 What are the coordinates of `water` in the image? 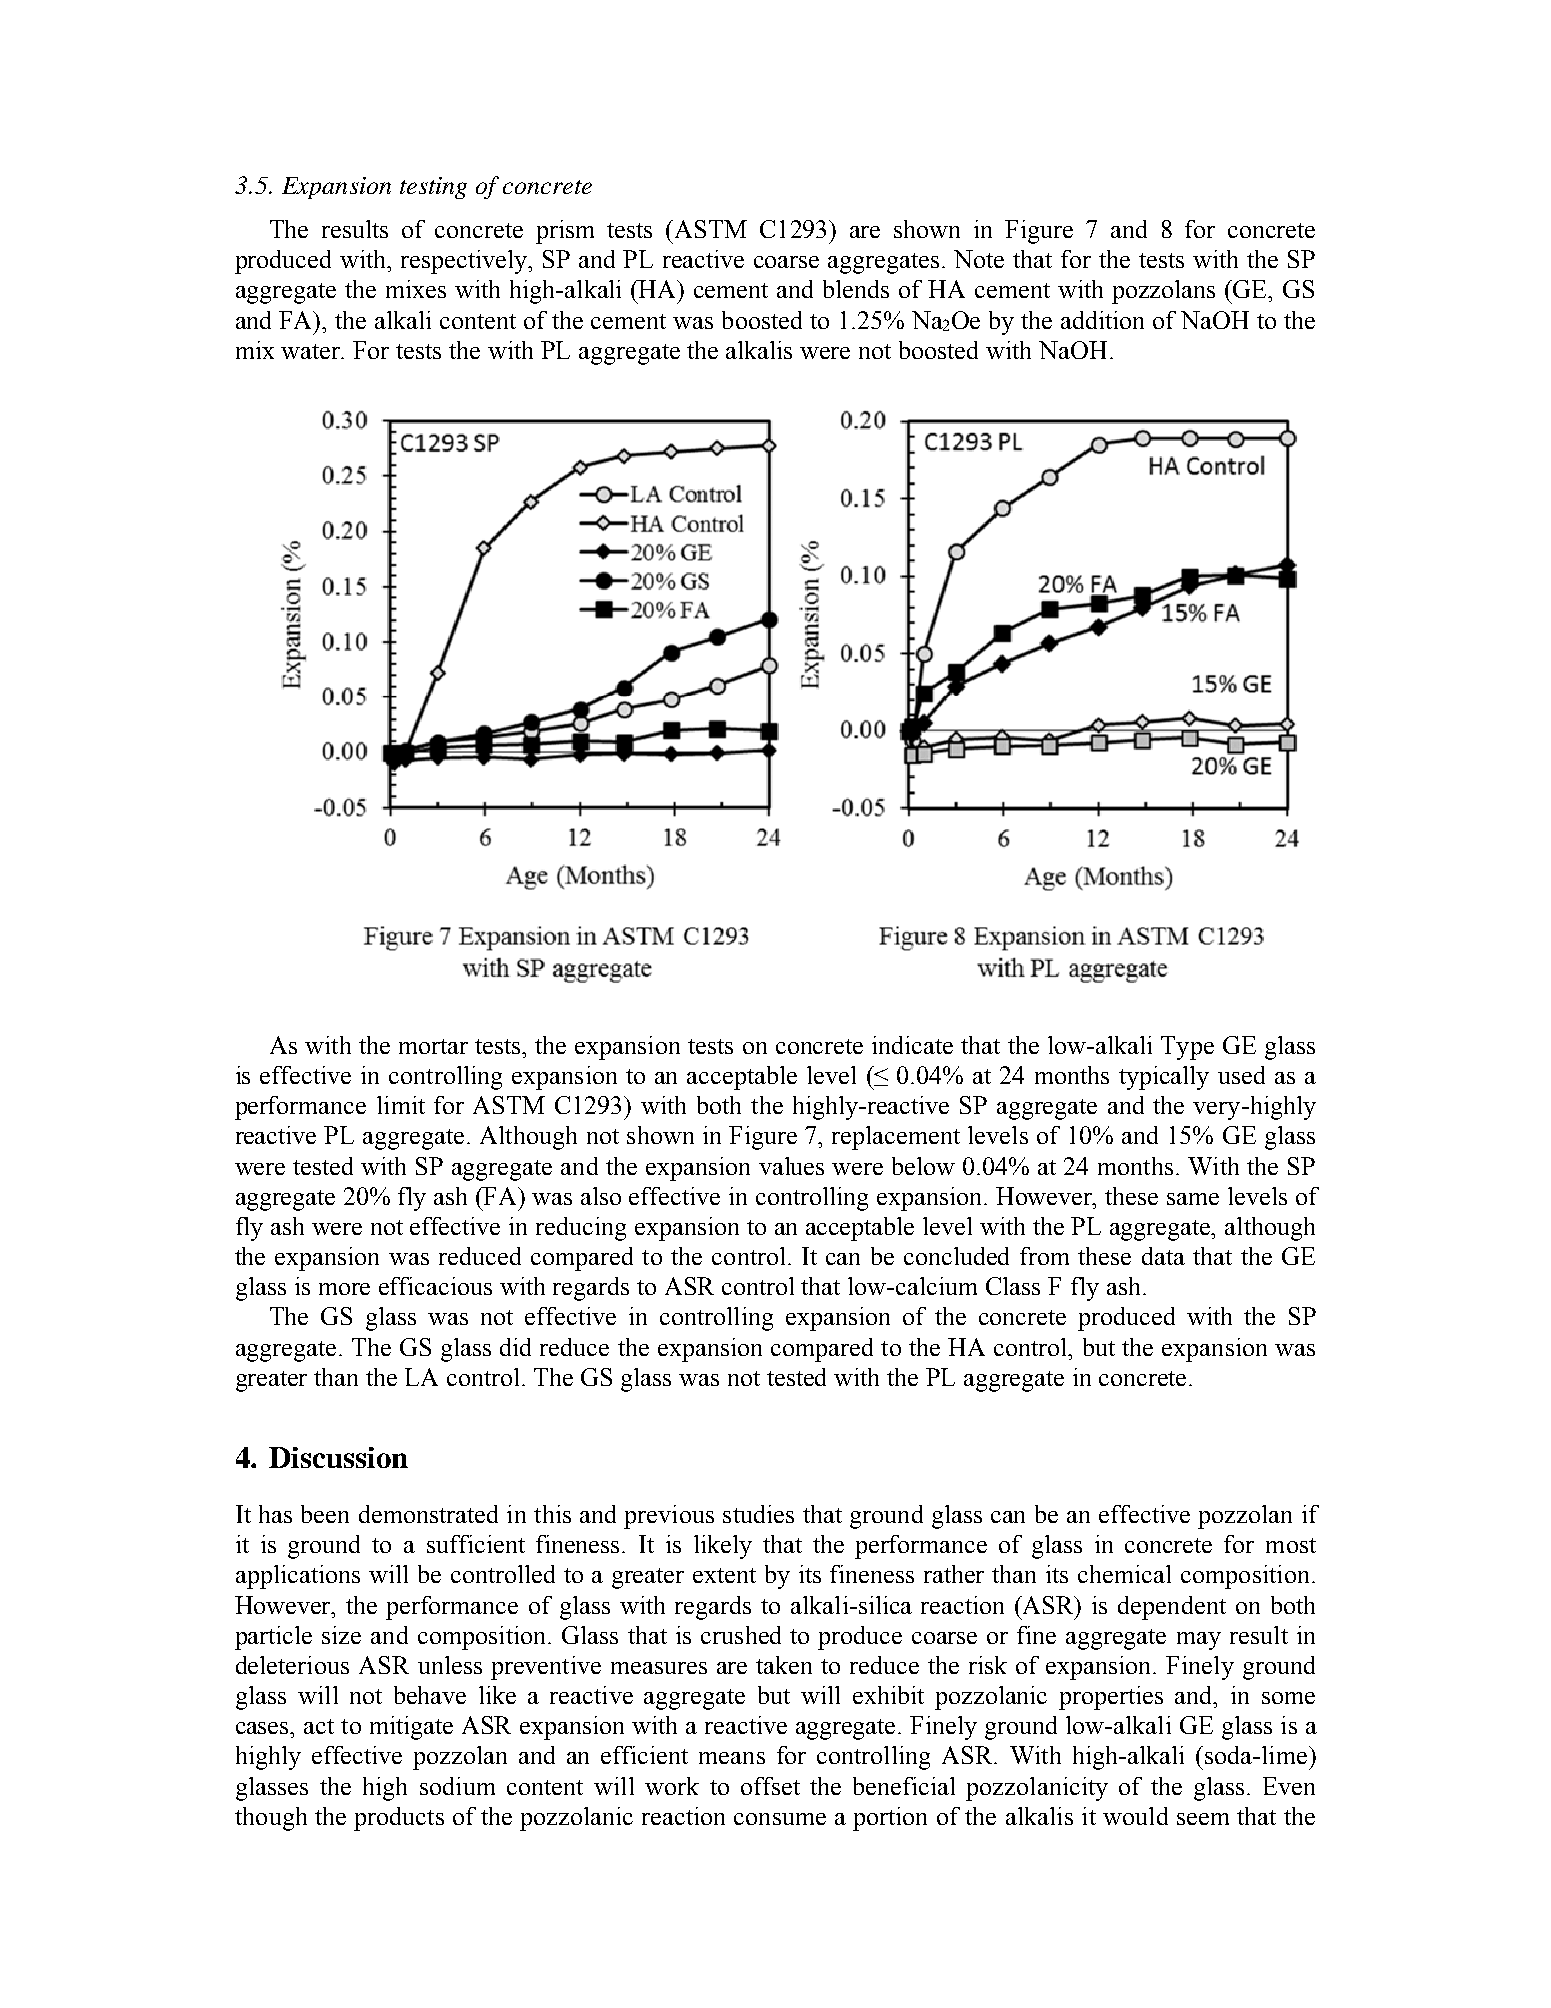 It's located at (312, 351).
